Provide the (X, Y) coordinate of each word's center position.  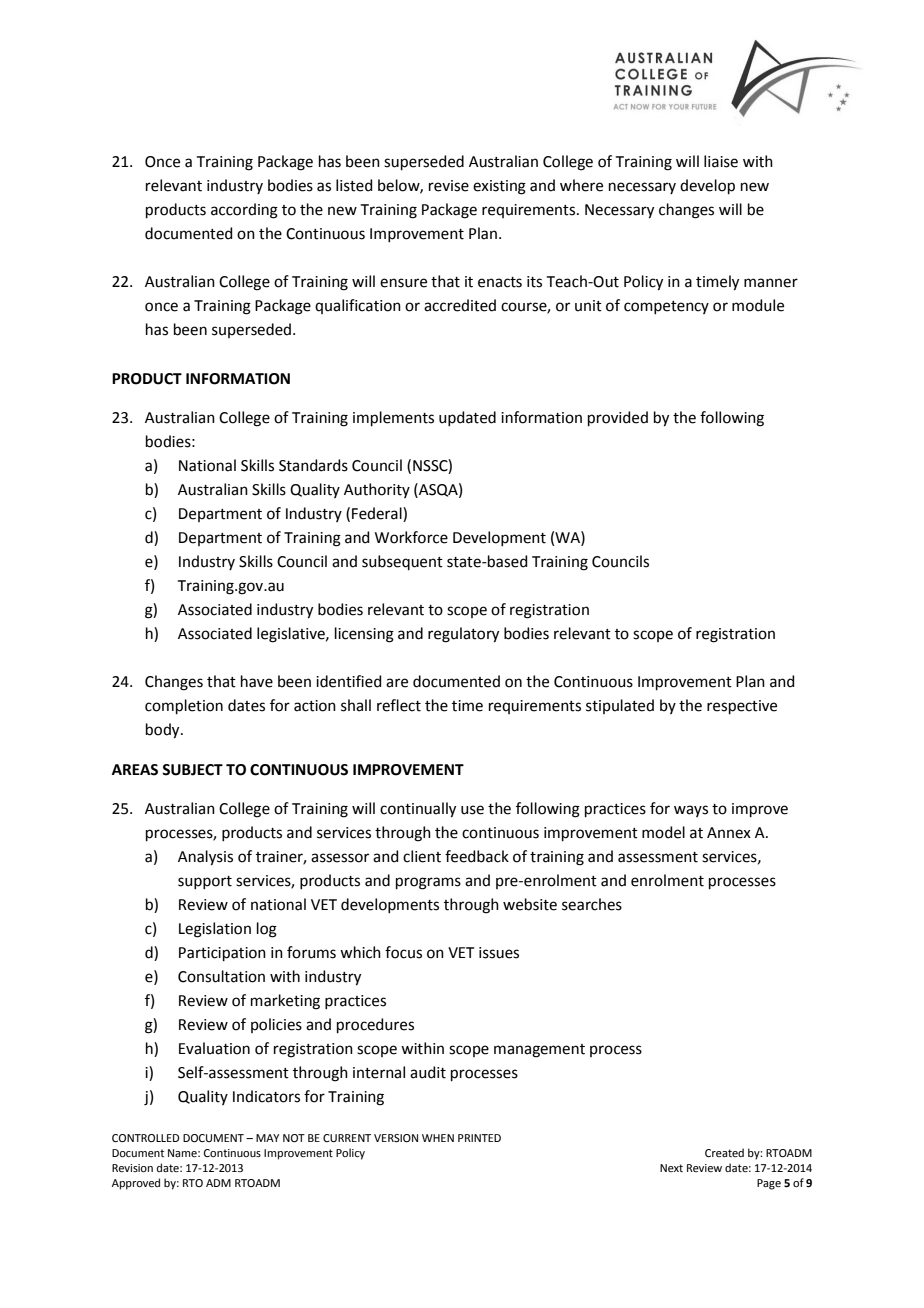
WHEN (438, 1138)
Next (671, 1168)
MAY (267, 1138)
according (244, 211)
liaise (721, 161)
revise (449, 186)
